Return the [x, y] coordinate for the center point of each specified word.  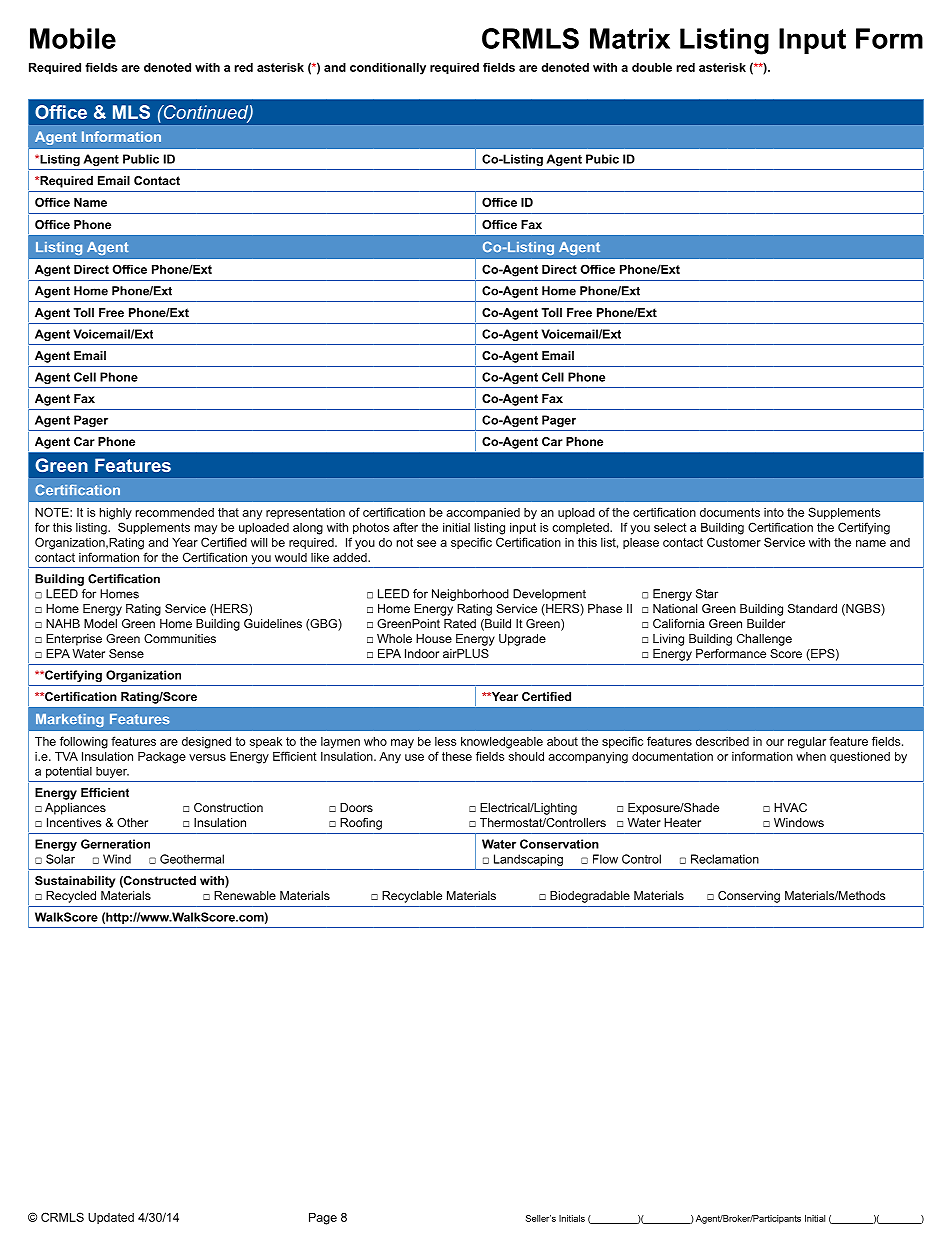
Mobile [73, 38]
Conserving [749, 897]
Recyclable [412, 897]
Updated [111, 1218]
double [652, 67]
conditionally [388, 69]
